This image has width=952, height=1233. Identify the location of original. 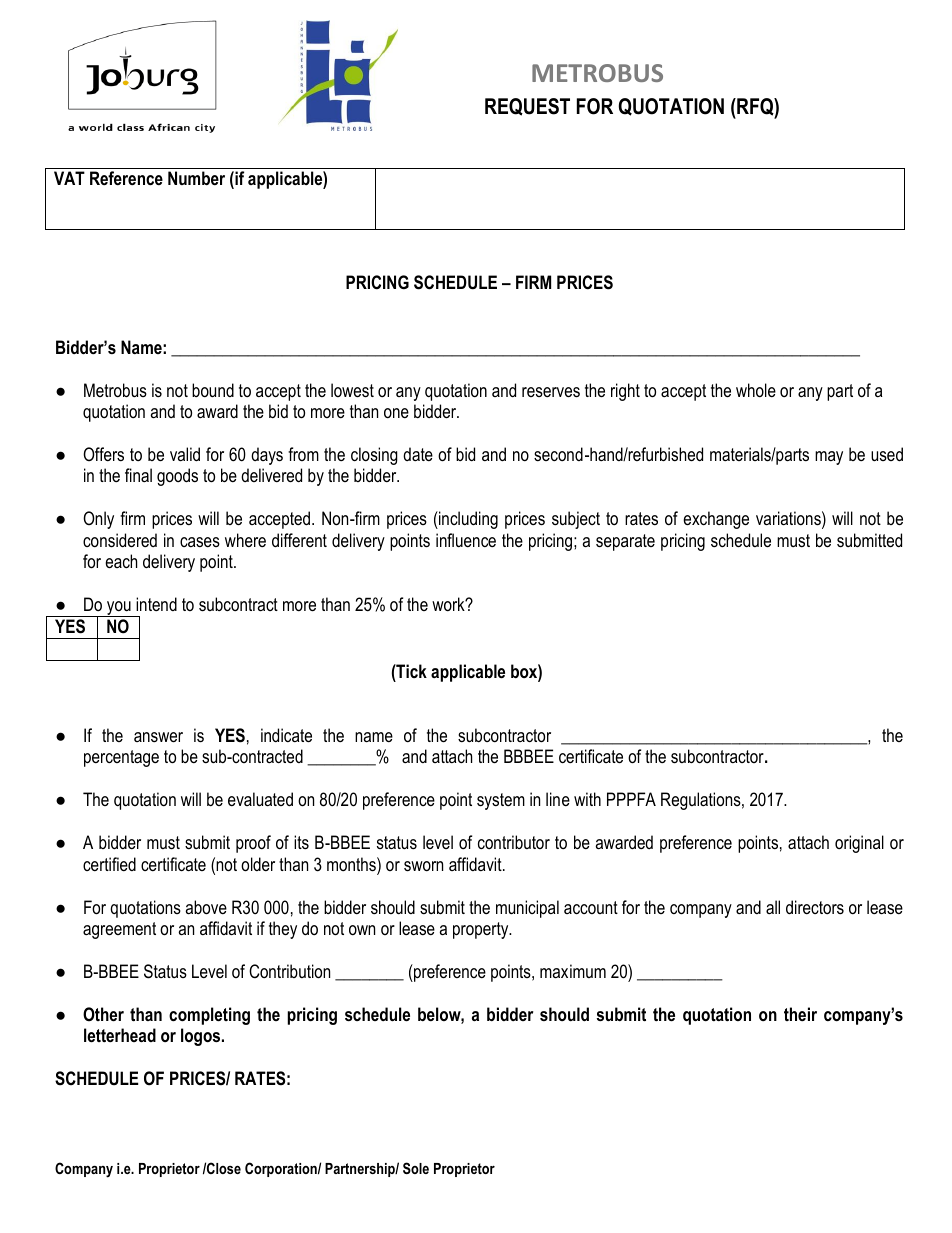
(859, 844).
